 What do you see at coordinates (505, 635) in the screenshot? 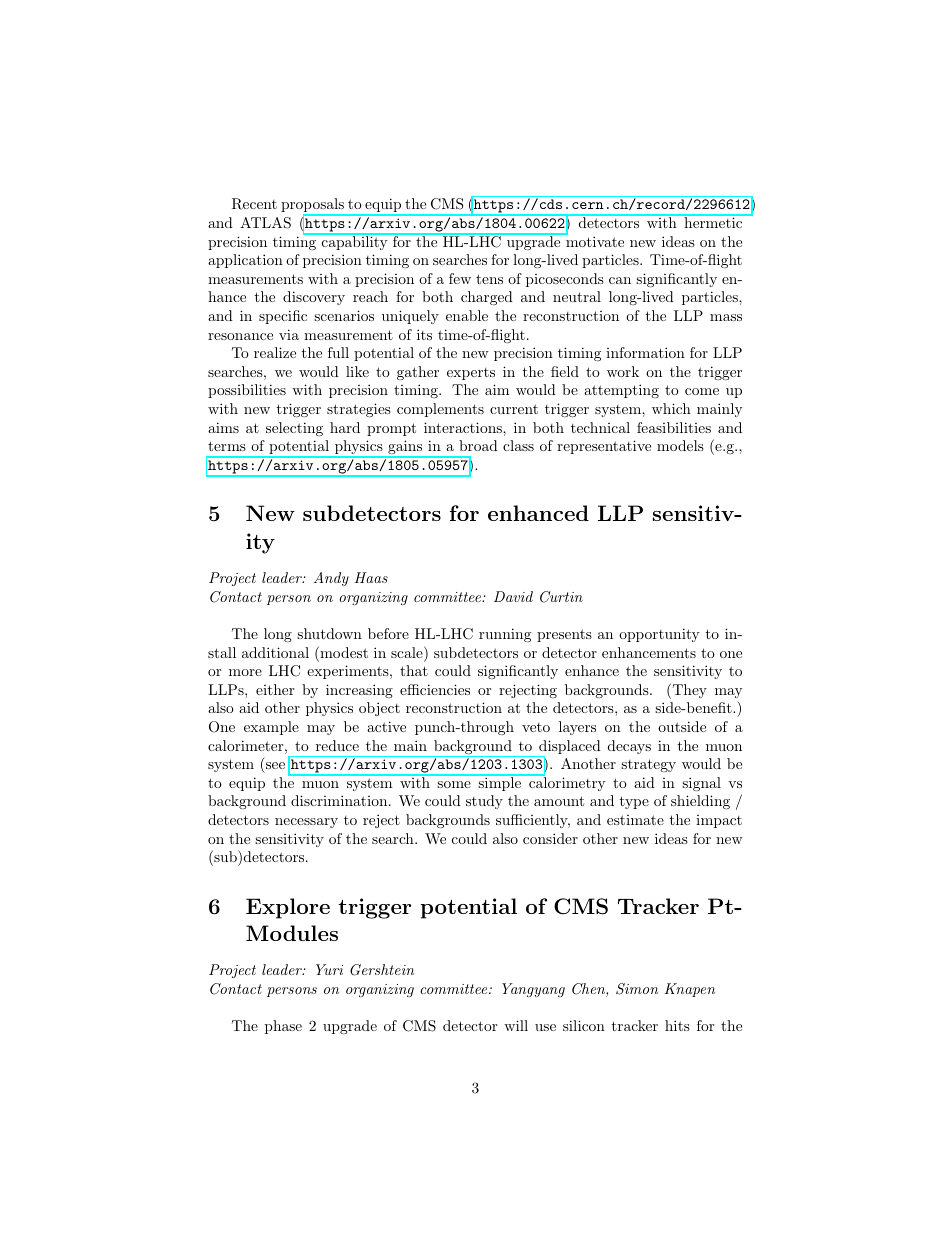
I see `running` at bounding box center [505, 635].
